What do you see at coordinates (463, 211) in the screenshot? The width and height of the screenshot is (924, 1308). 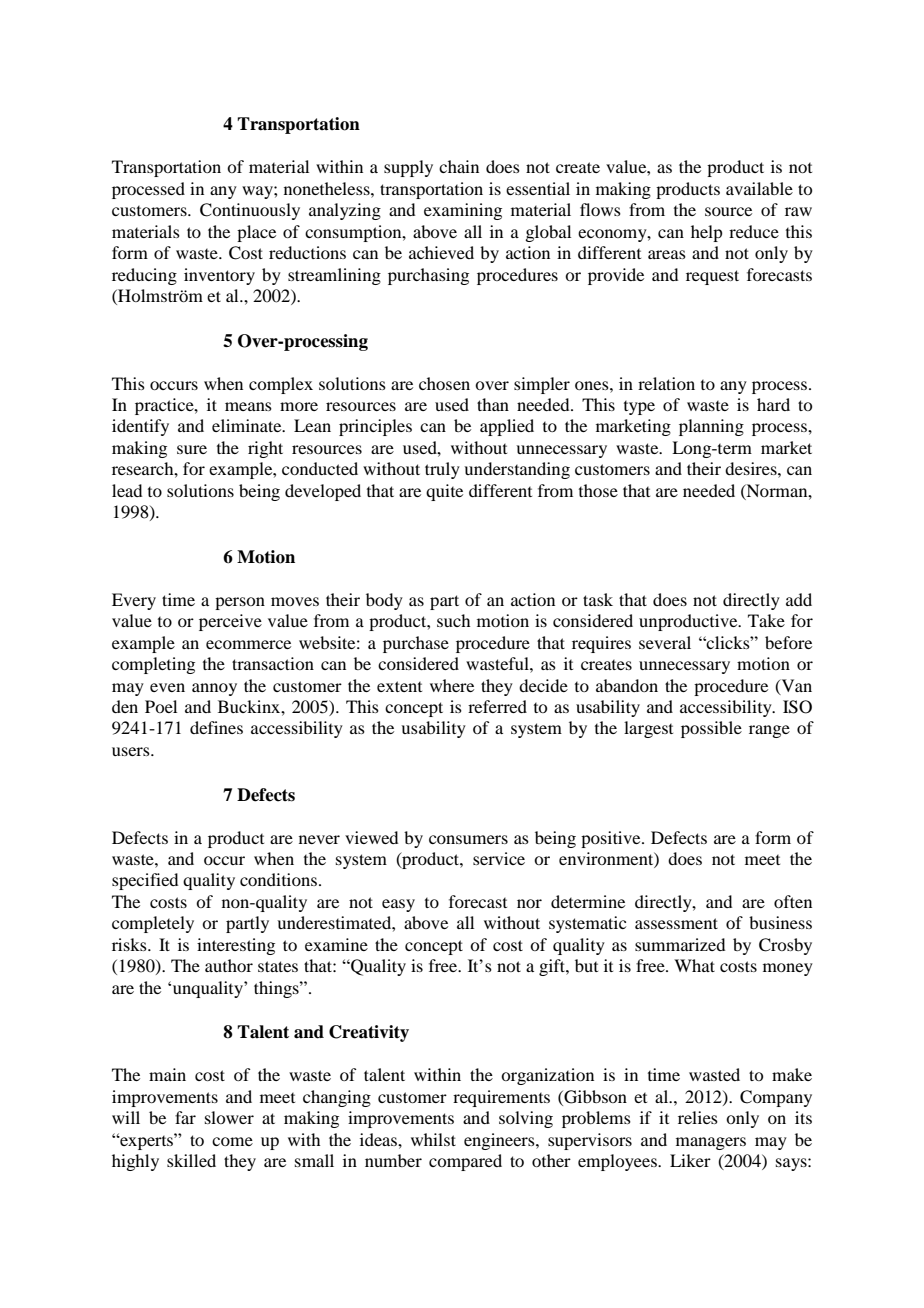 I see `examining` at bounding box center [463, 211].
